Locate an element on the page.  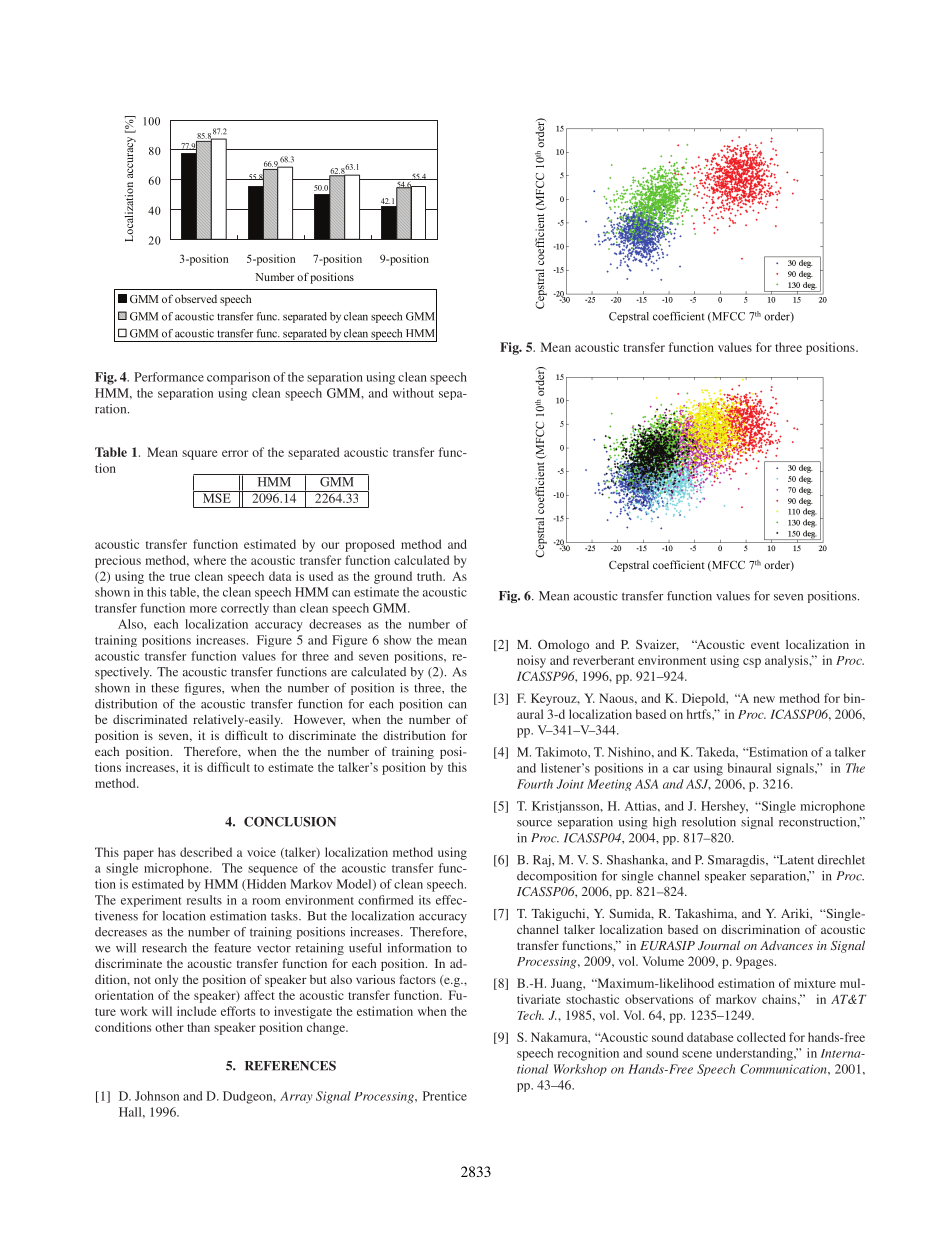
scene is located at coordinates (697, 1054).
